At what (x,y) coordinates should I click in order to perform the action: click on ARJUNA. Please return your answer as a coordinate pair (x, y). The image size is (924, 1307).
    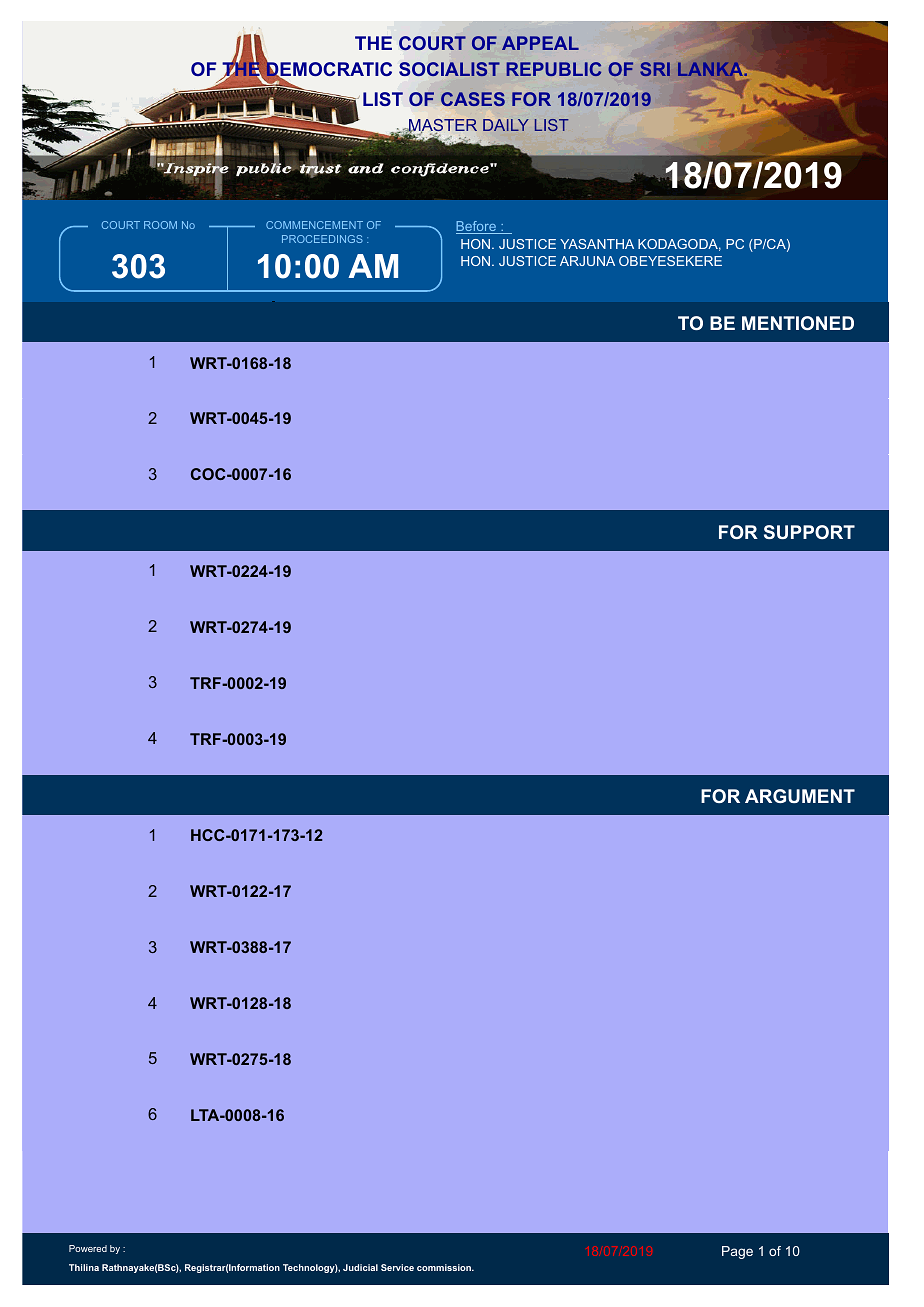
    Looking at the image, I should click on (587, 261).
